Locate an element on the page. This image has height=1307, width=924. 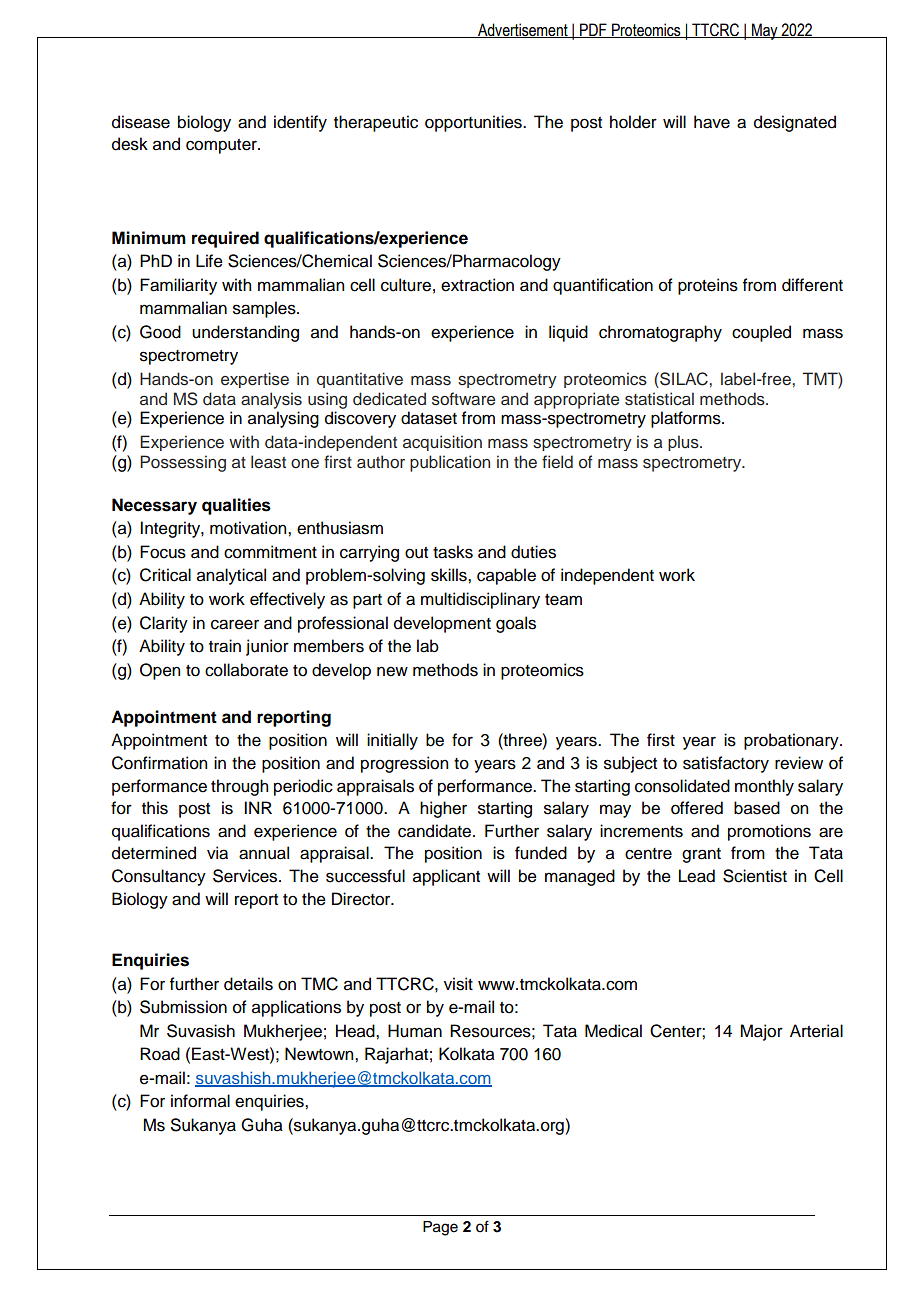
Possessing is located at coordinates (183, 463).
